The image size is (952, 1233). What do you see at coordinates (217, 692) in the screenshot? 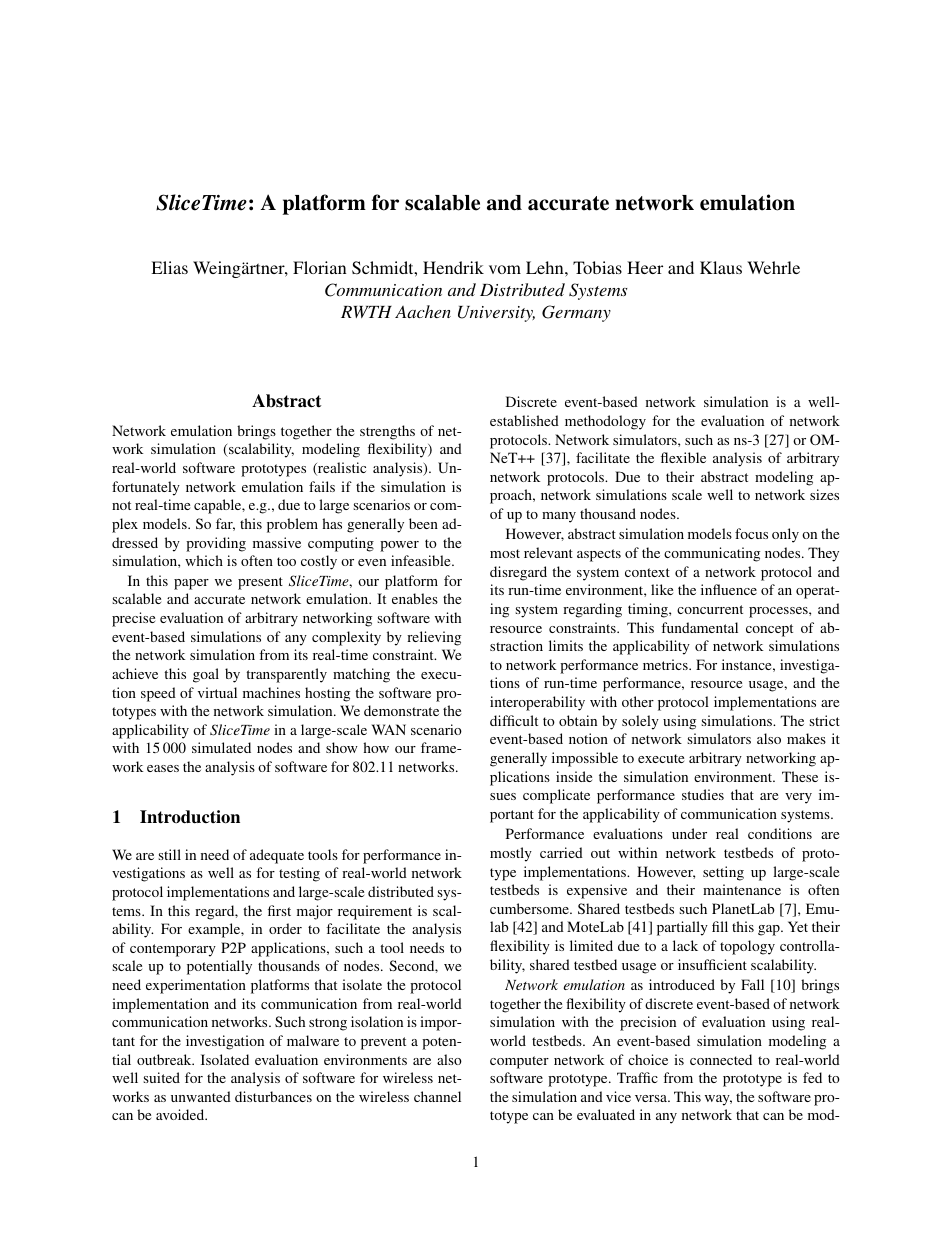
I see `virtual` at bounding box center [217, 692].
